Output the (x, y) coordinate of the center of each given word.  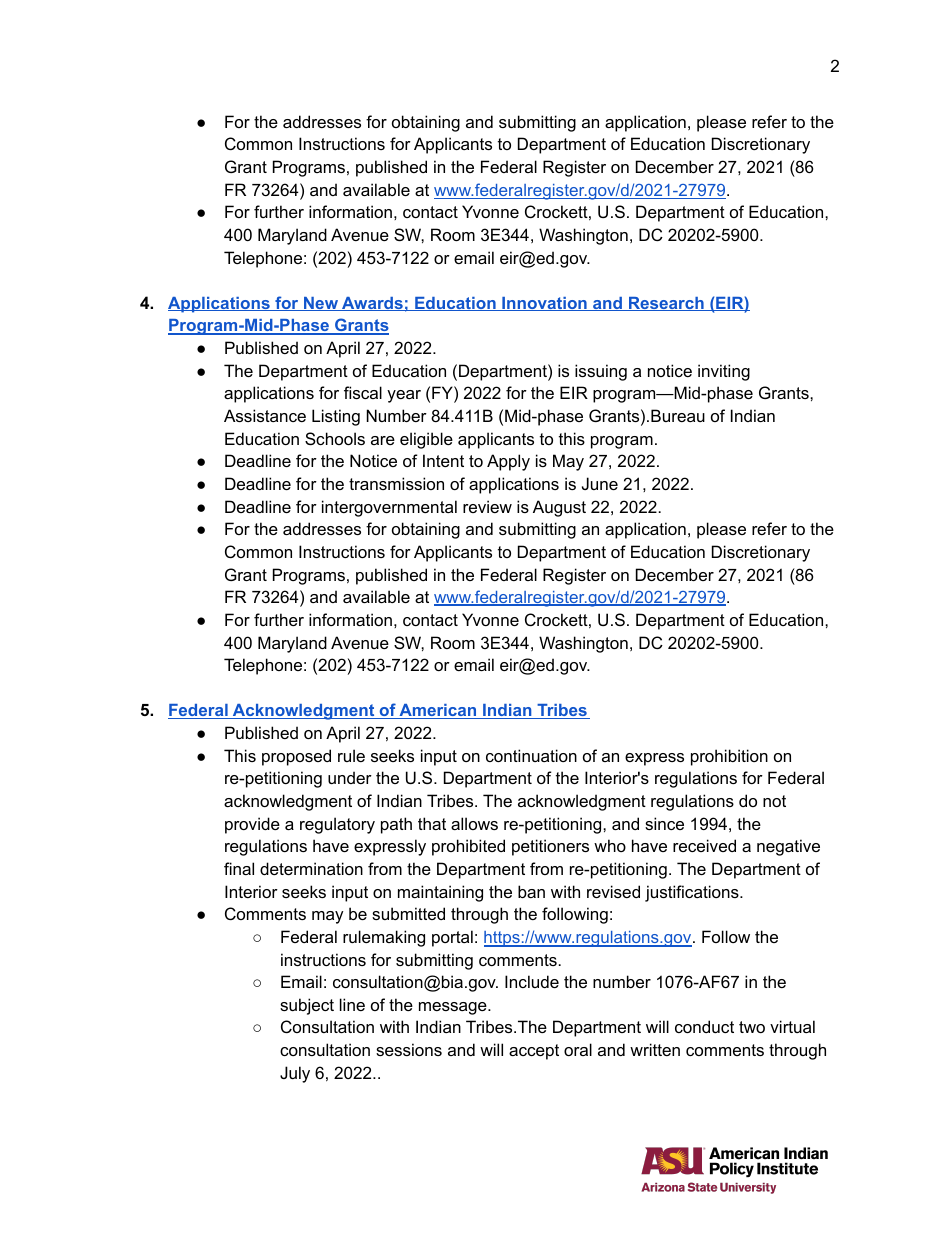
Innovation (544, 304)
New (321, 304)
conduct (704, 1026)
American (438, 711)
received (704, 845)
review (487, 506)
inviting (724, 372)
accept (534, 1052)
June (600, 483)
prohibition (729, 757)
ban (531, 891)
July (295, 1074)
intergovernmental (389, 508)
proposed (296, 757)
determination (311, 868)
